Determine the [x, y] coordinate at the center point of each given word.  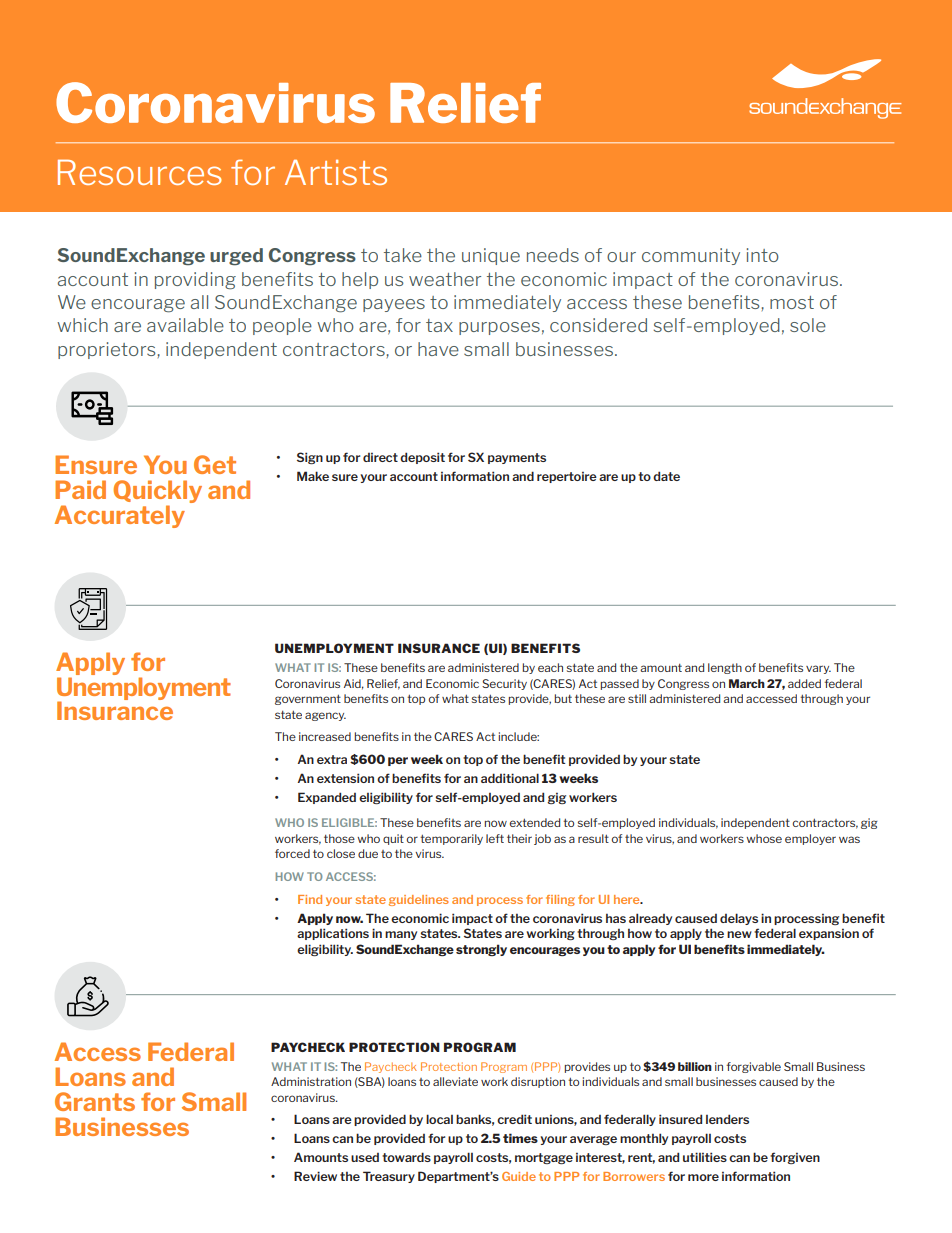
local [439, 1119]
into [763, 255]
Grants [95, 1101]
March [747, 683]
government [308, 700]
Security [504, 684]
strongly [481, 950]
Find [310, 899]
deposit [422, 458]
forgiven [795, 1158]
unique [491, 256]
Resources [140, 172]
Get [215, 464]
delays [739, 919]
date [666, 476]
